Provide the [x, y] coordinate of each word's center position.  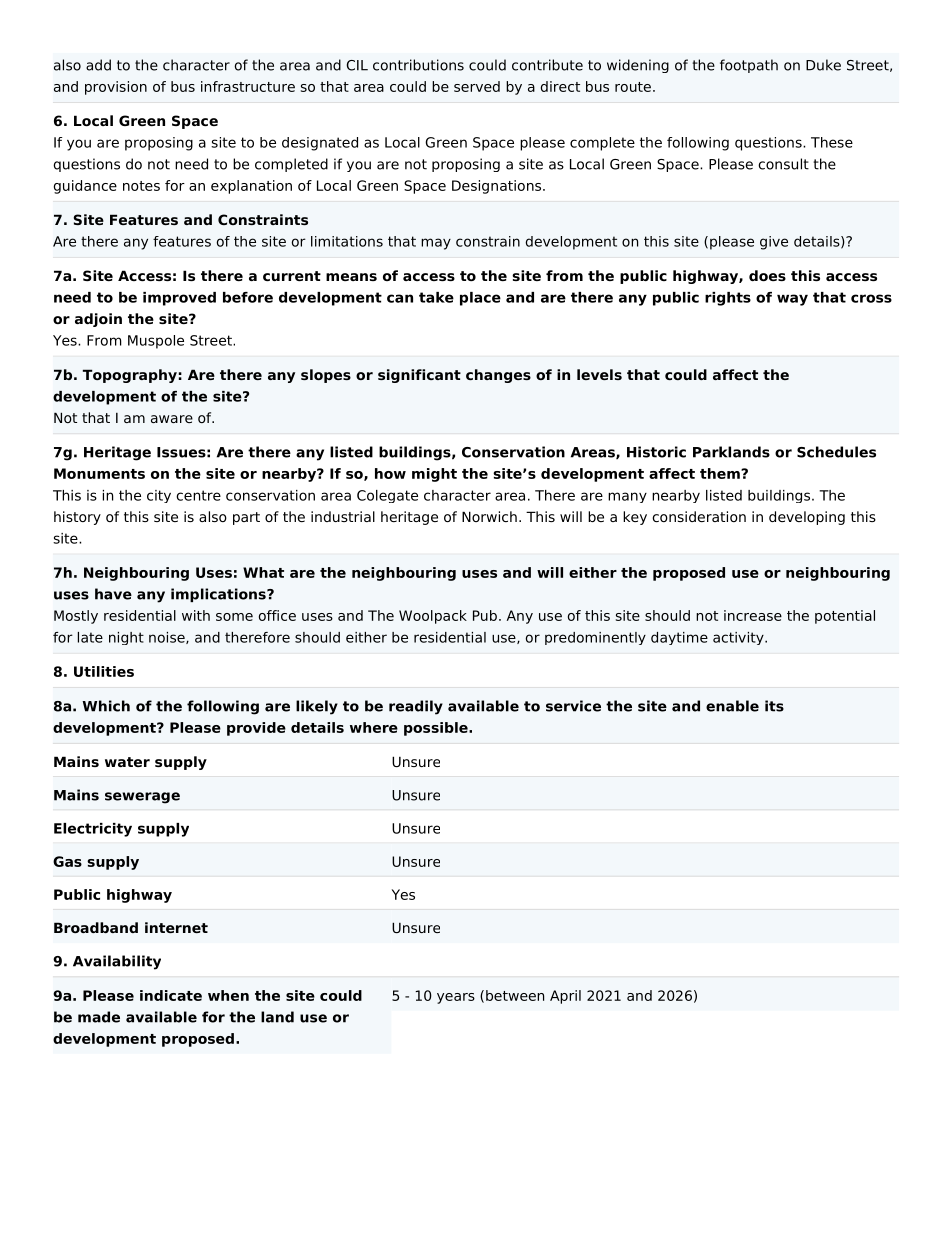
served [477, 86]
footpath [749, 66]
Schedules [836, 452]
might [434, 475]
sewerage [142, 798]
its [774, 706]
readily [416, 707]
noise [168, 638]
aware [172, 419]
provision [116, 88]
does [767, 275]
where [374, 727]
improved [179, 299]
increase [753, 615]
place [480, 299]
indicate [171, 995]
